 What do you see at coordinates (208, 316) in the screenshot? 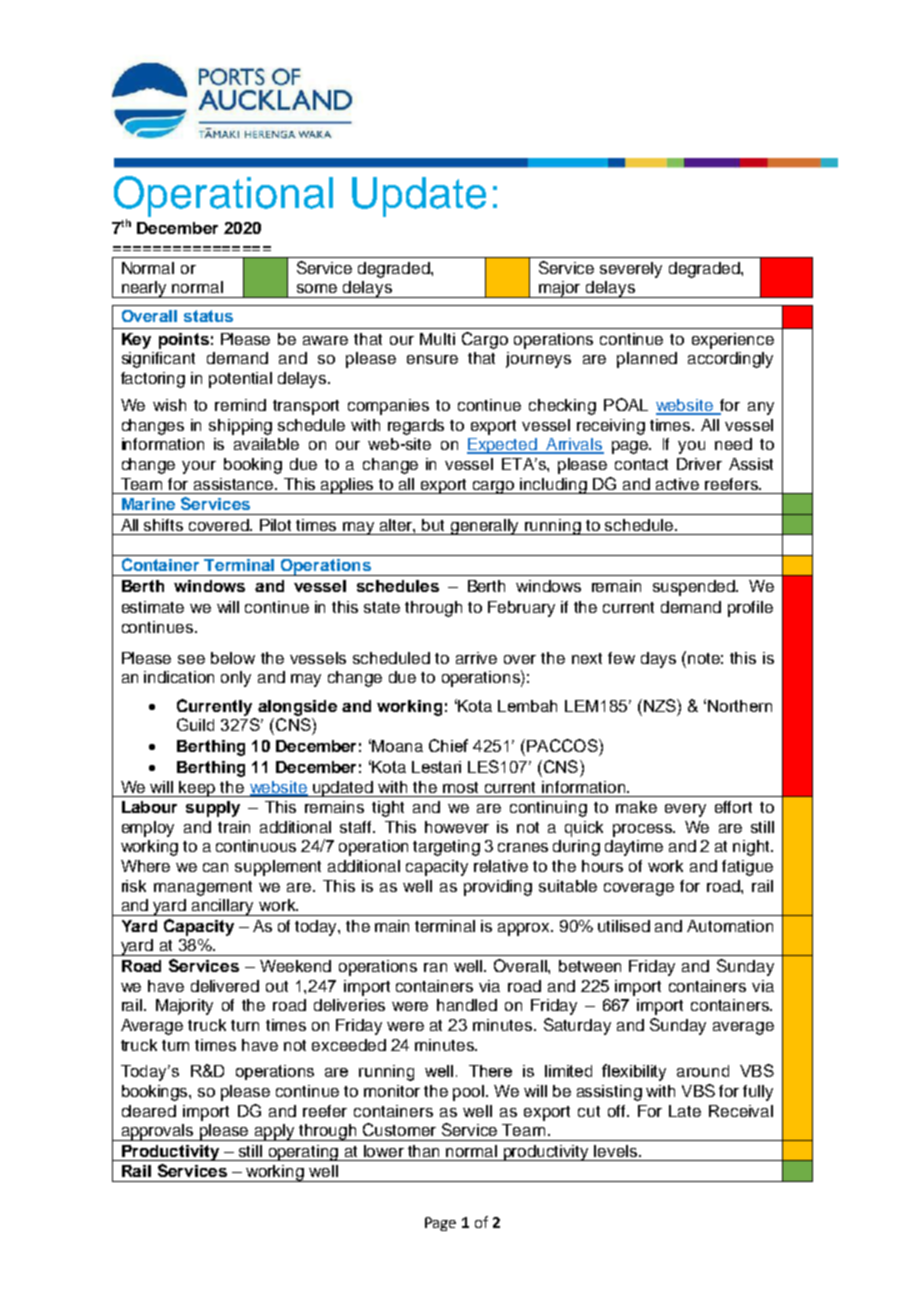
I see `status` at bounding box center [208, 316].
